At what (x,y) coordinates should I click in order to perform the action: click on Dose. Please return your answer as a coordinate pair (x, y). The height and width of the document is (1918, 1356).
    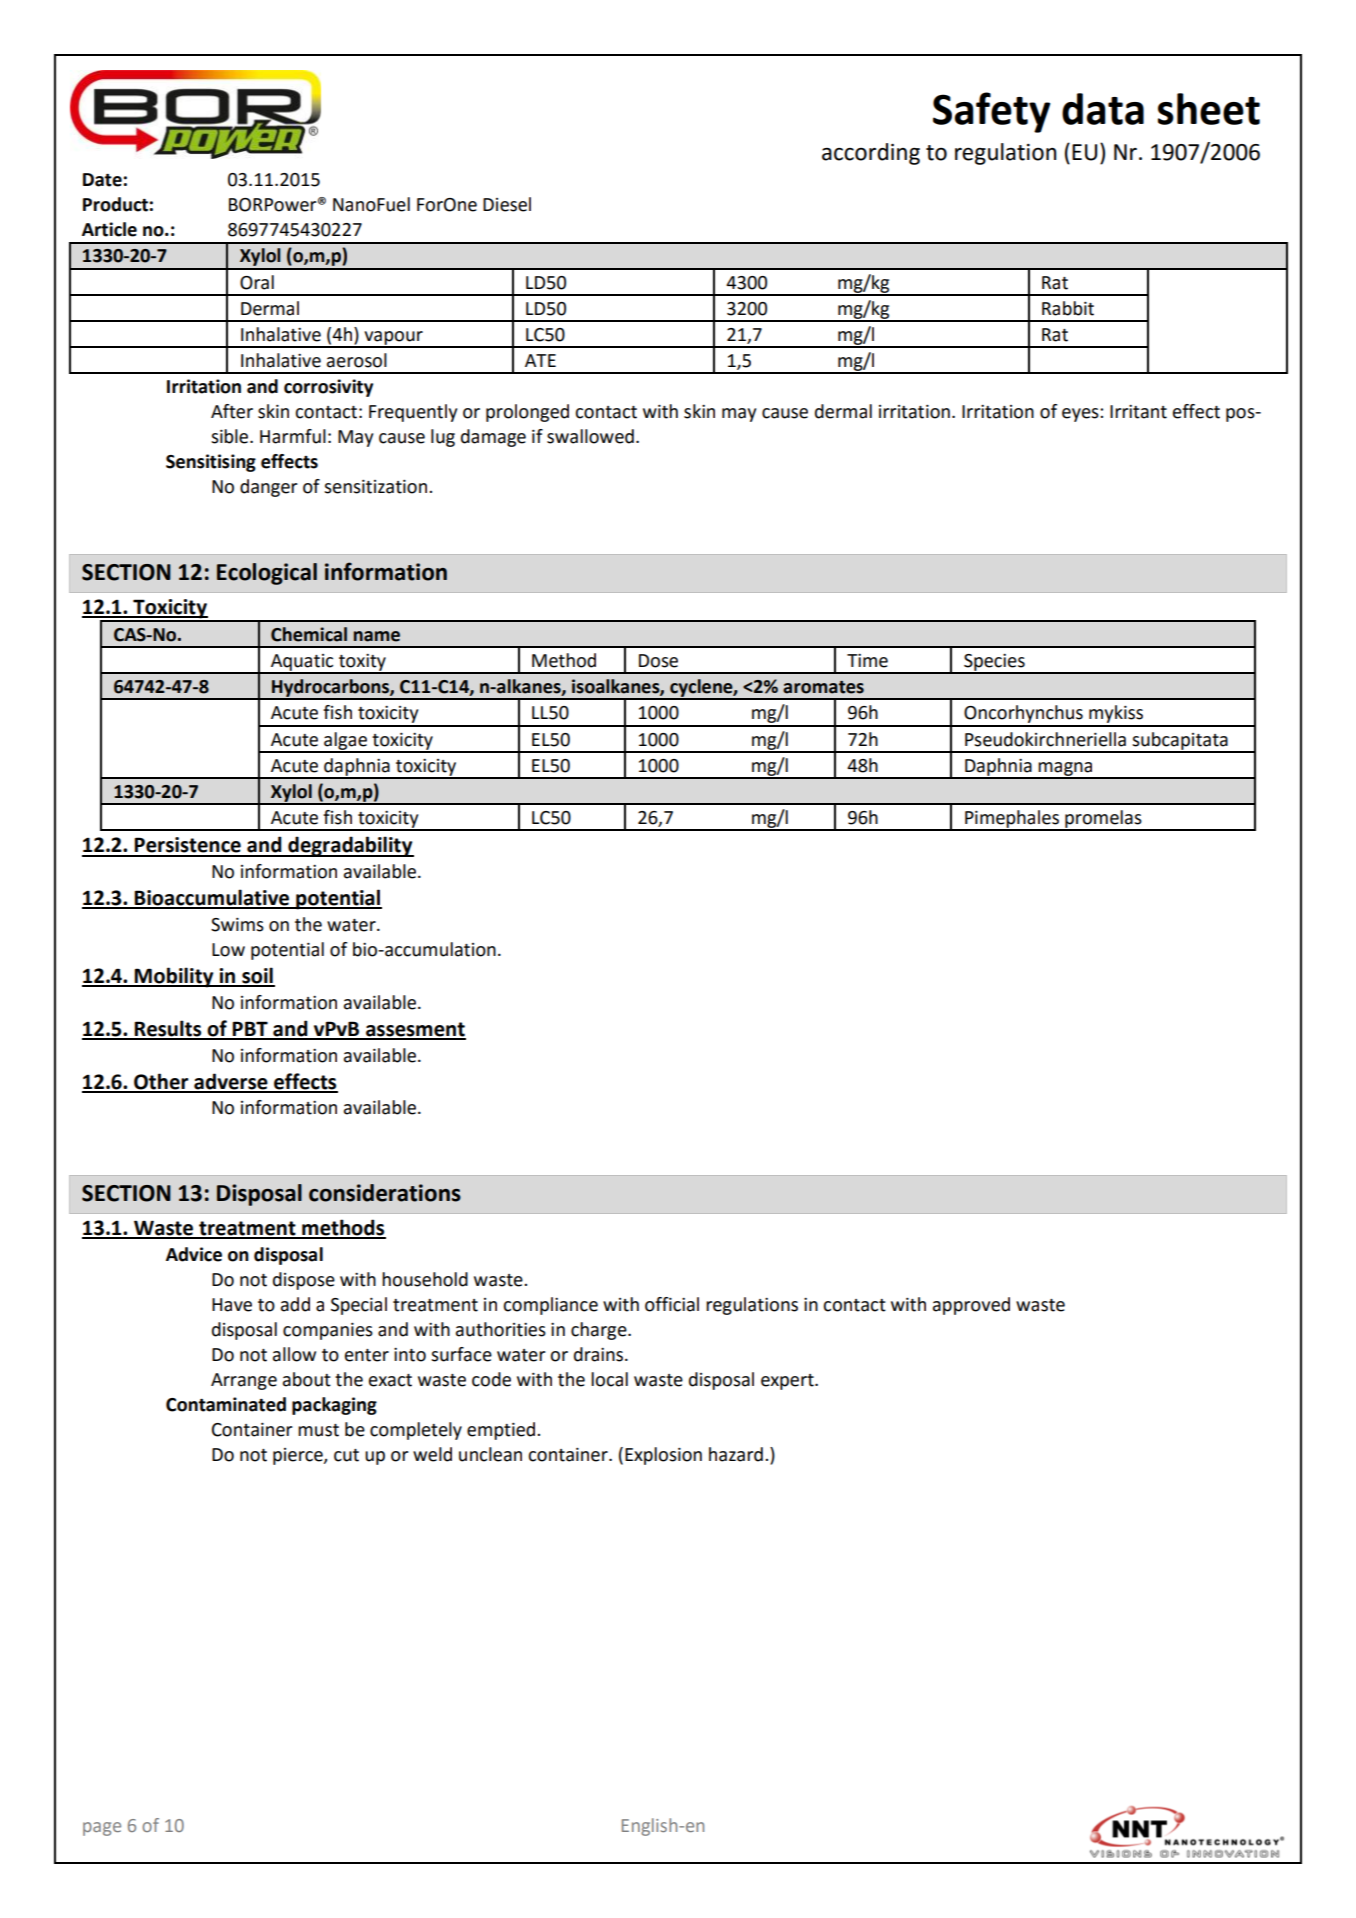
    Looking at the image, I should click on (658, 661).
